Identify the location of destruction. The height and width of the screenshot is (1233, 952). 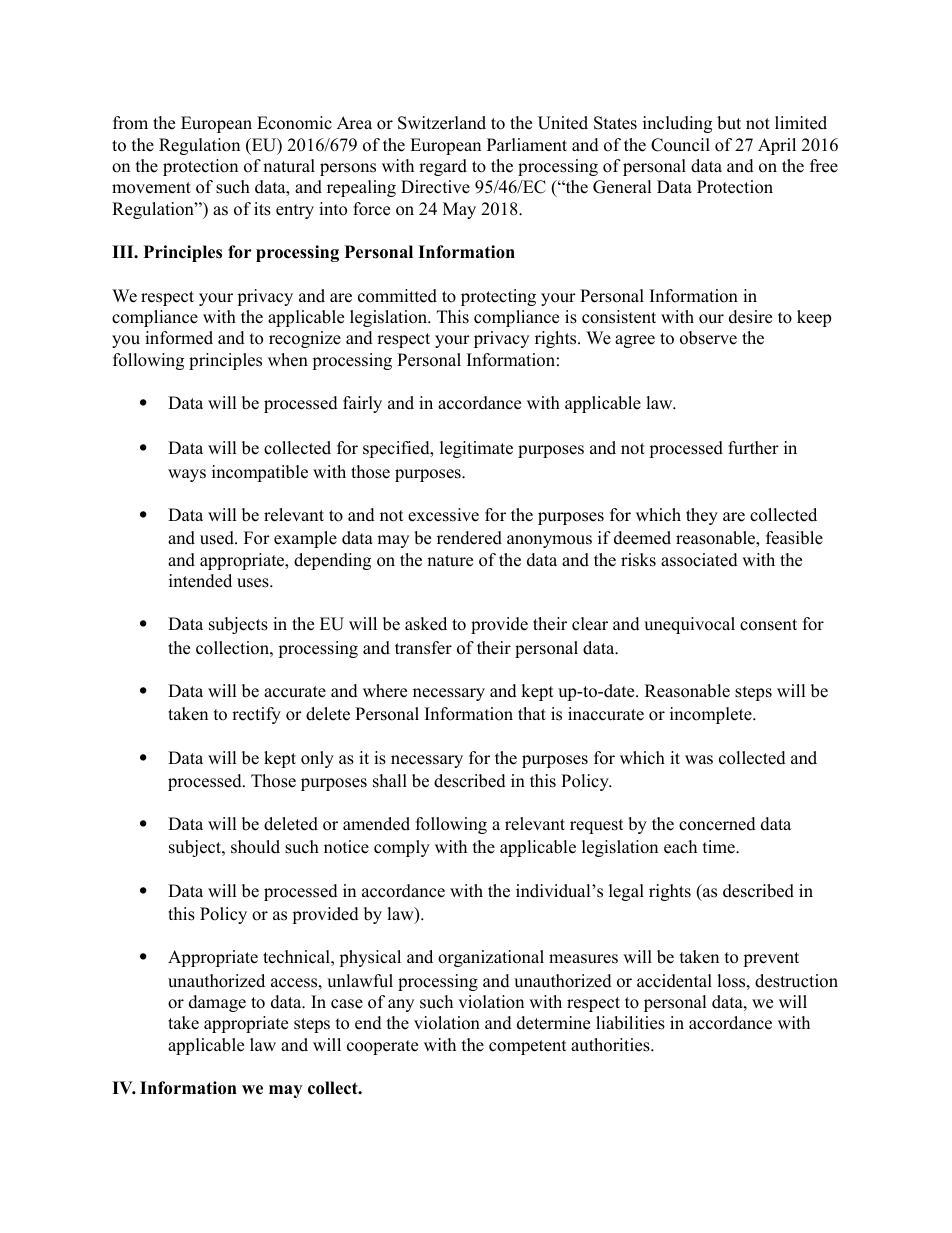
(796, 981).
